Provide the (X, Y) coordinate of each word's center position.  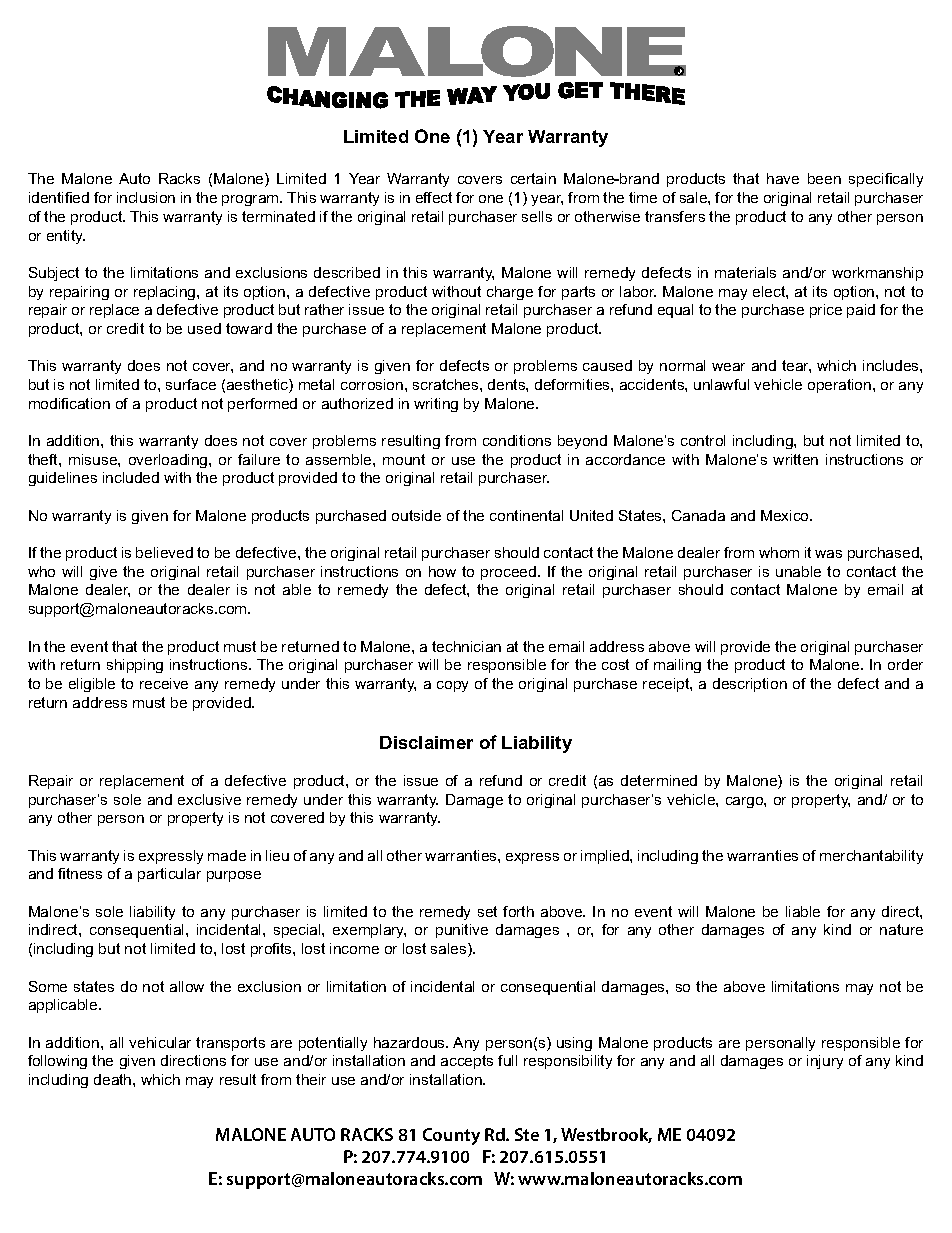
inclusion (146, 197)
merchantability (871, 857)
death (114, 1079)
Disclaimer (426, 742)
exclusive (209, 799)
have (783, 178)
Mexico (786, 515)
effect (434, 197)
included (131, 477)
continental (526, 515)
